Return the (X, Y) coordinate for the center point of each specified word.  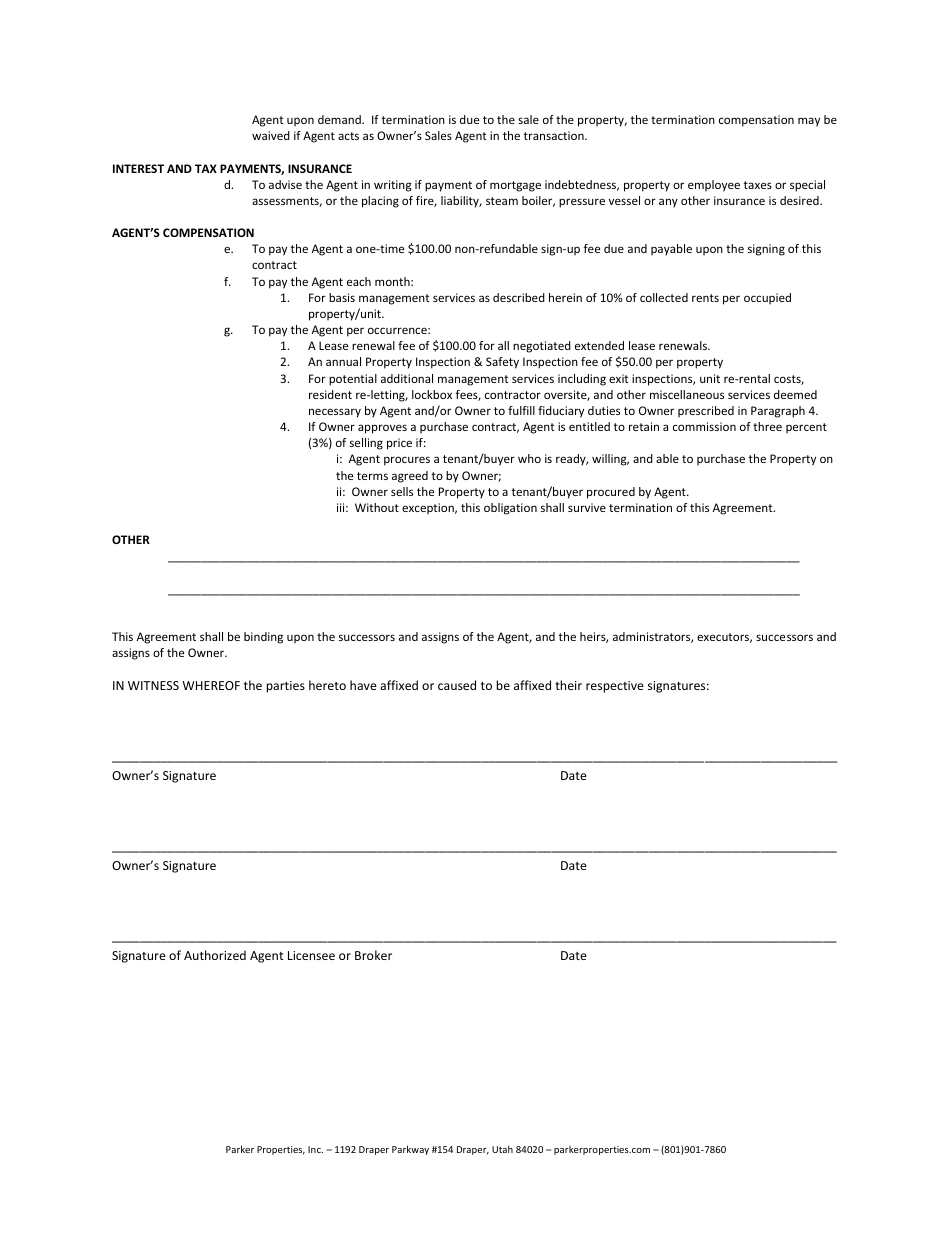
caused (457, 685)
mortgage (515, 186)
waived (271, 135)
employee (714, 186)
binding (263, 638)
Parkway (410, 1150)
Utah (502, 1149)
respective (615, 687)
